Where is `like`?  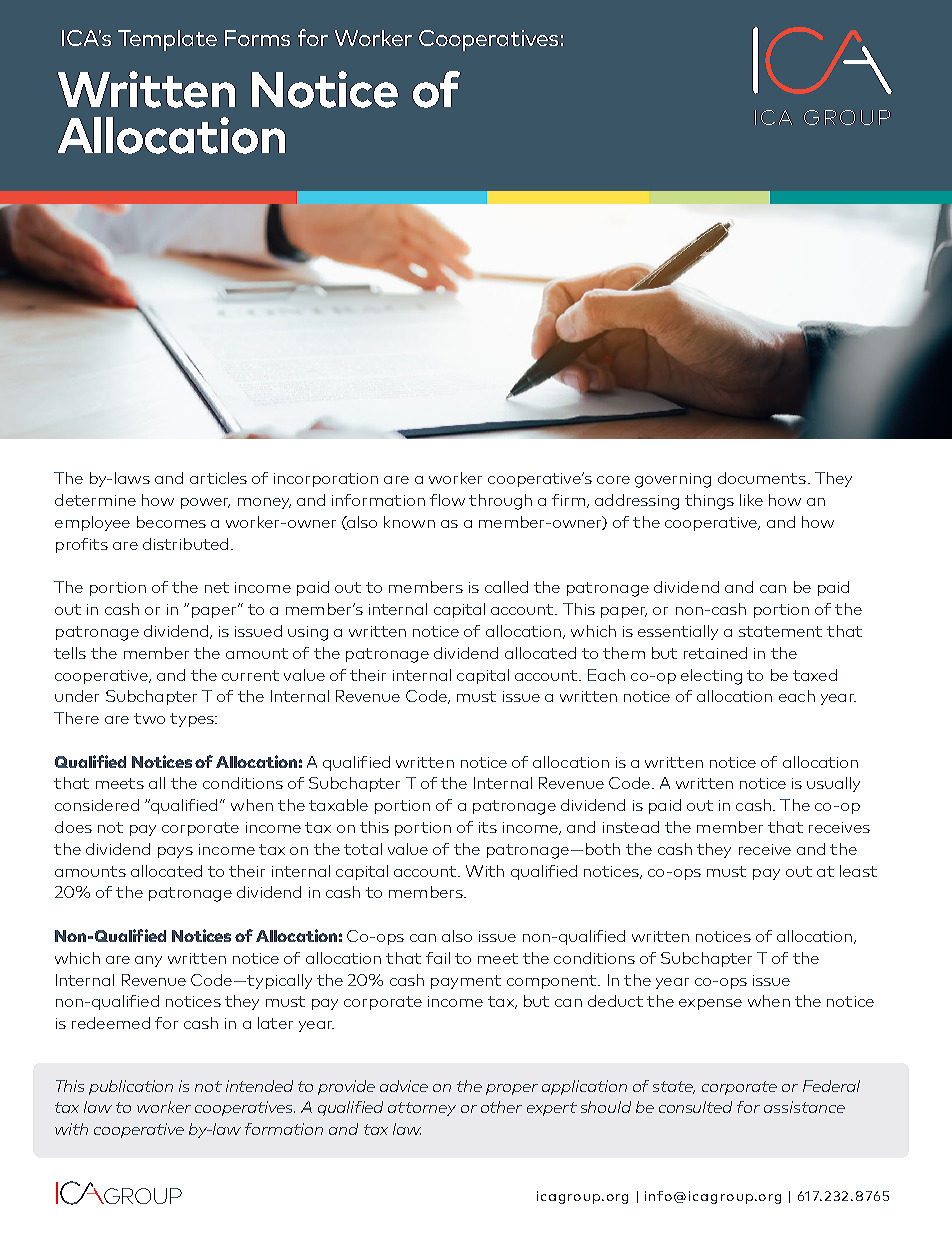 like is located at coordinates (751, 500).
